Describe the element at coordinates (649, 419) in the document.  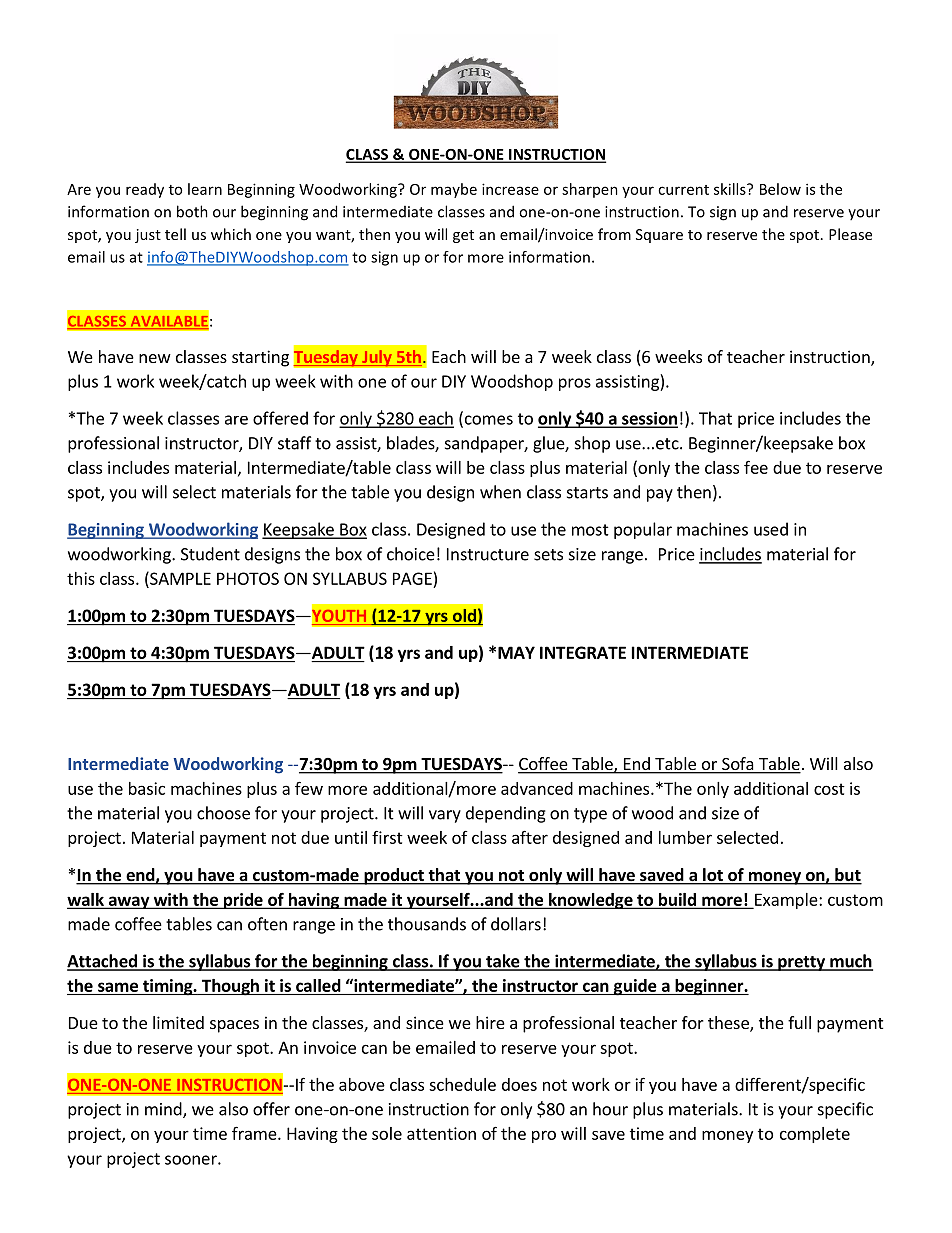
I see `session` at that location.
